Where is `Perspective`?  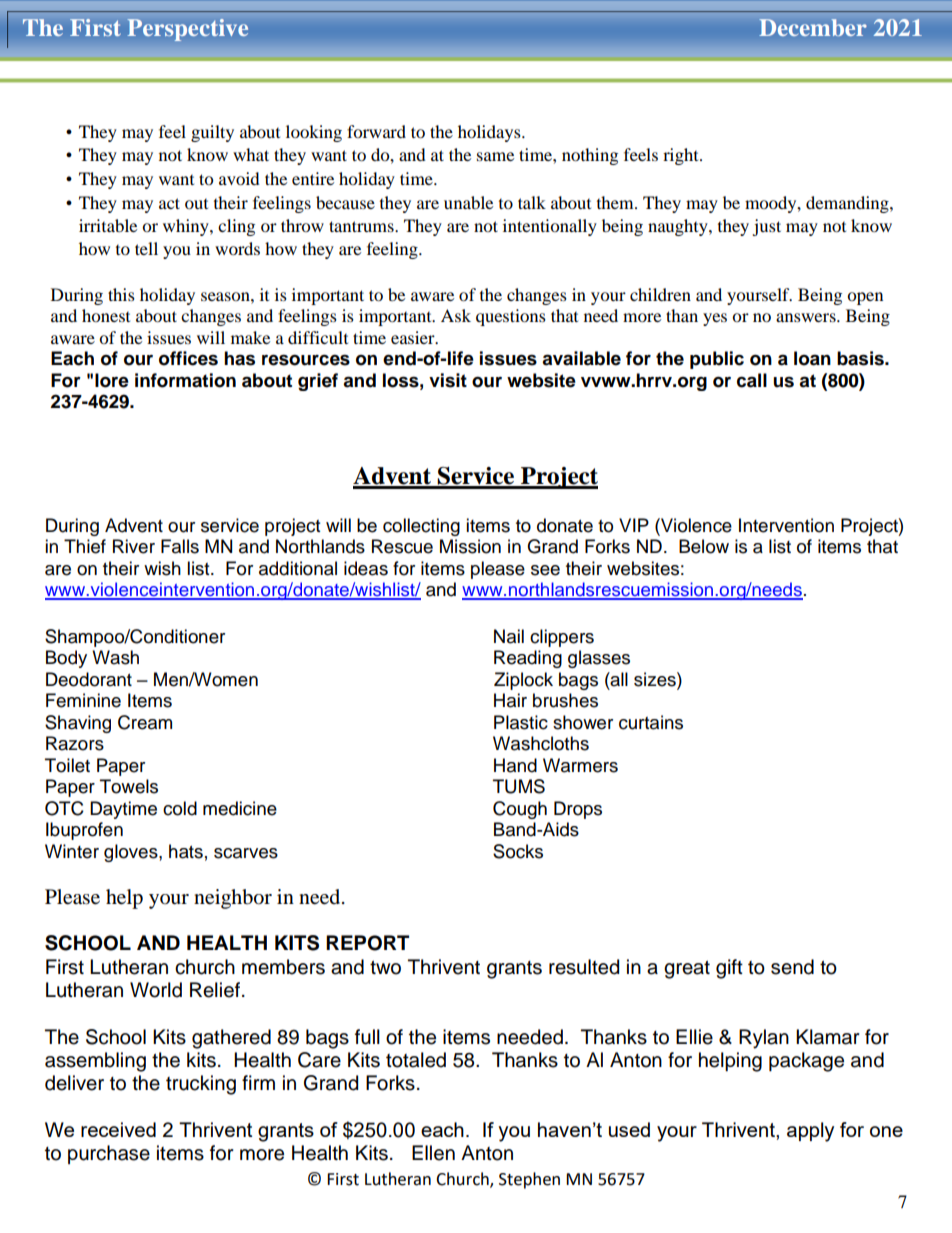 Perspective is located at coordinates (188, 30).
